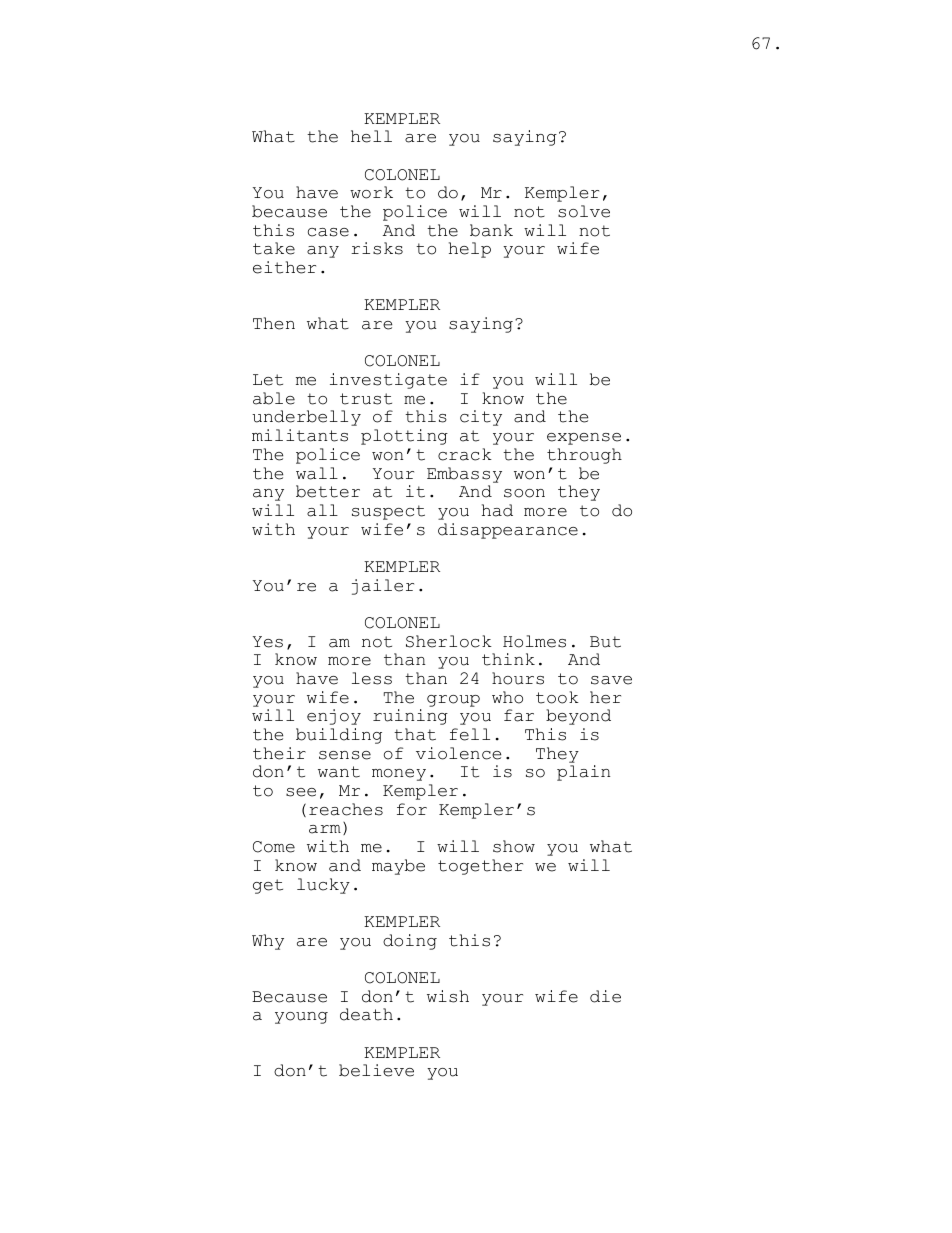 The width and height of the page is (952, 1233). I want to click on plain, so click(583, 773).
